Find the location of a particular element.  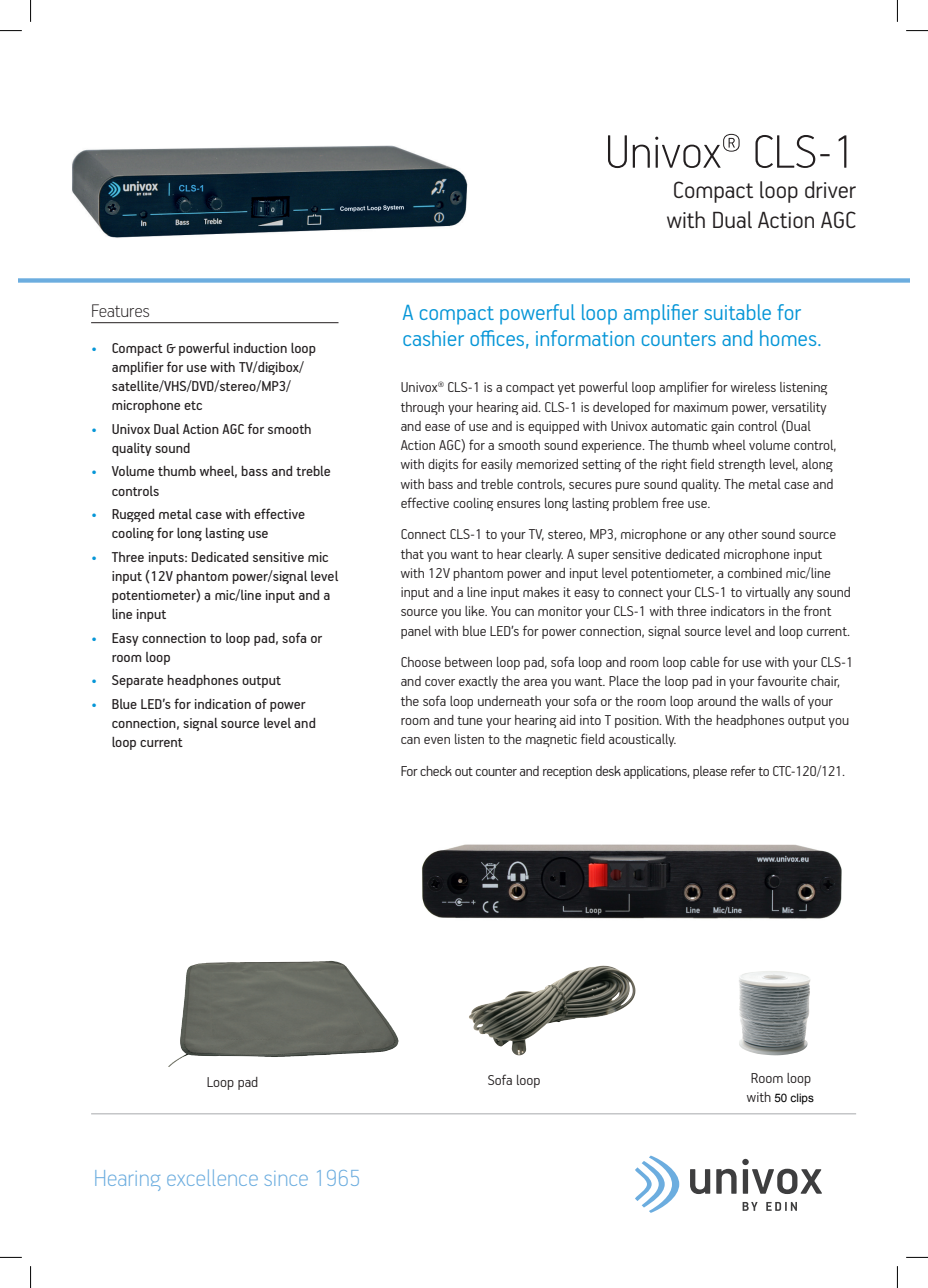

driver is located at coordinates (830, 189).
